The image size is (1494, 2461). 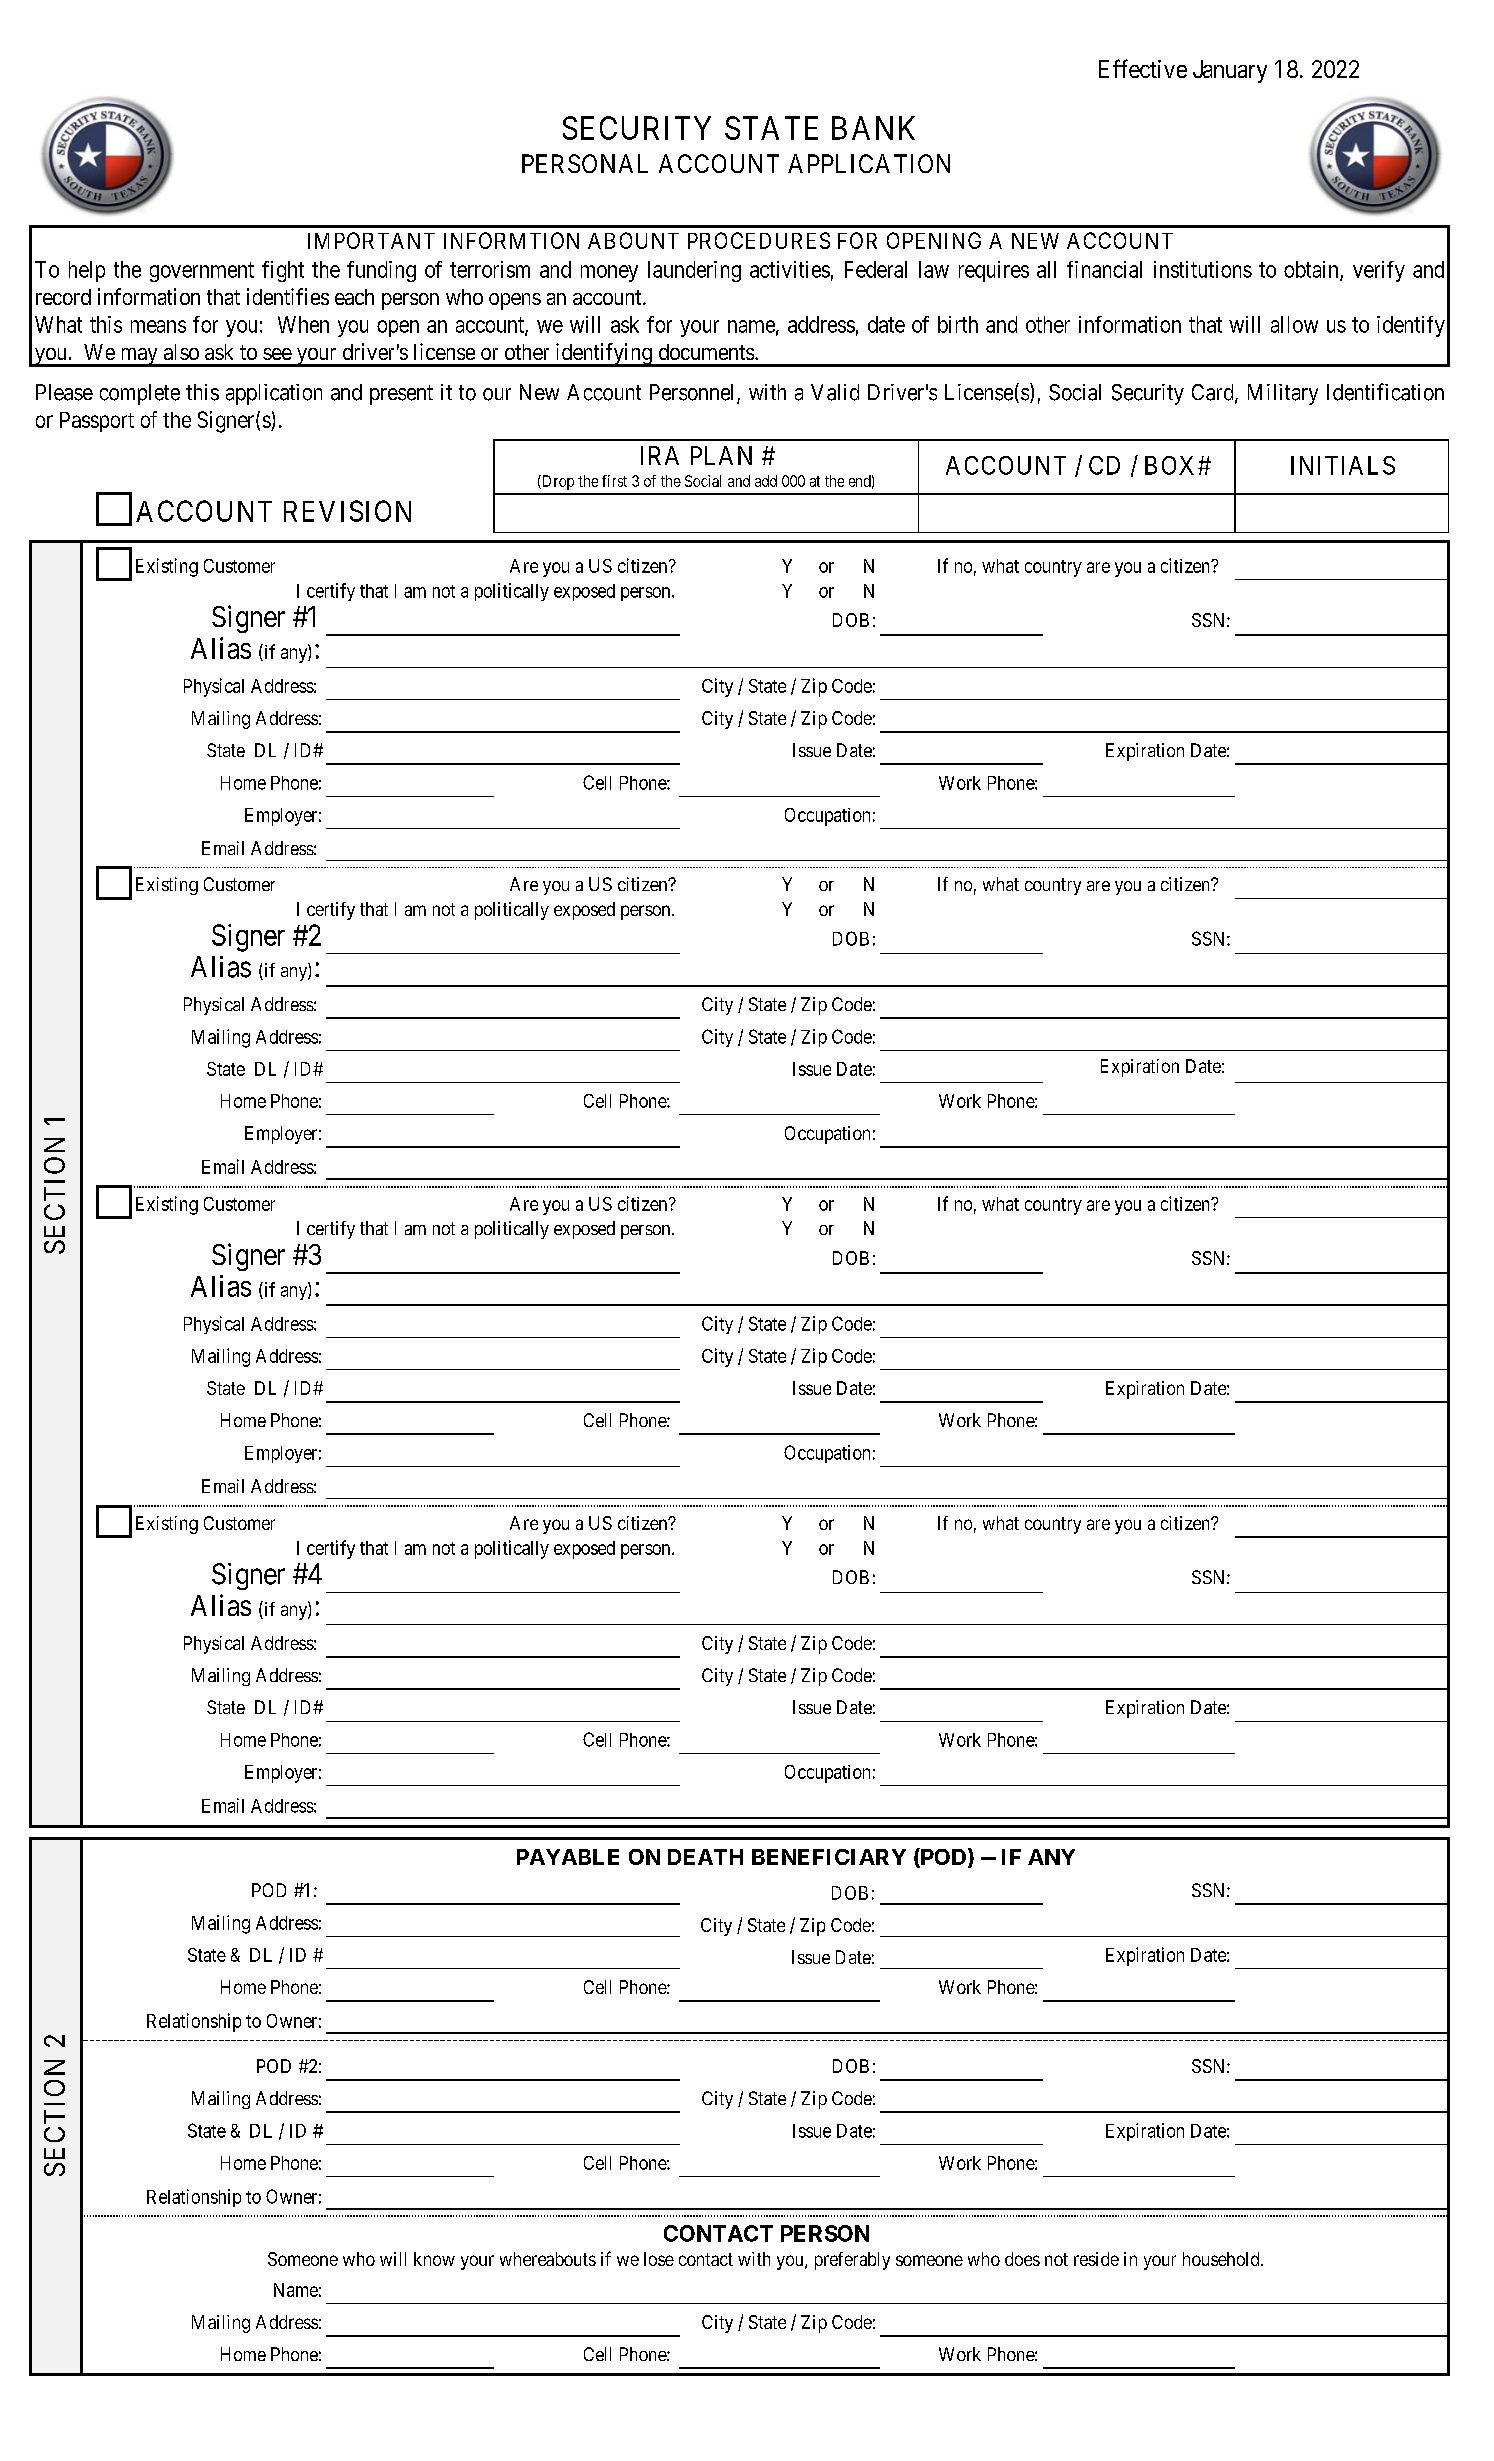 What do you see at coordinates (1172, 465) in the screenshot?
I see `BOX` at bounding box center [1172, 465].
